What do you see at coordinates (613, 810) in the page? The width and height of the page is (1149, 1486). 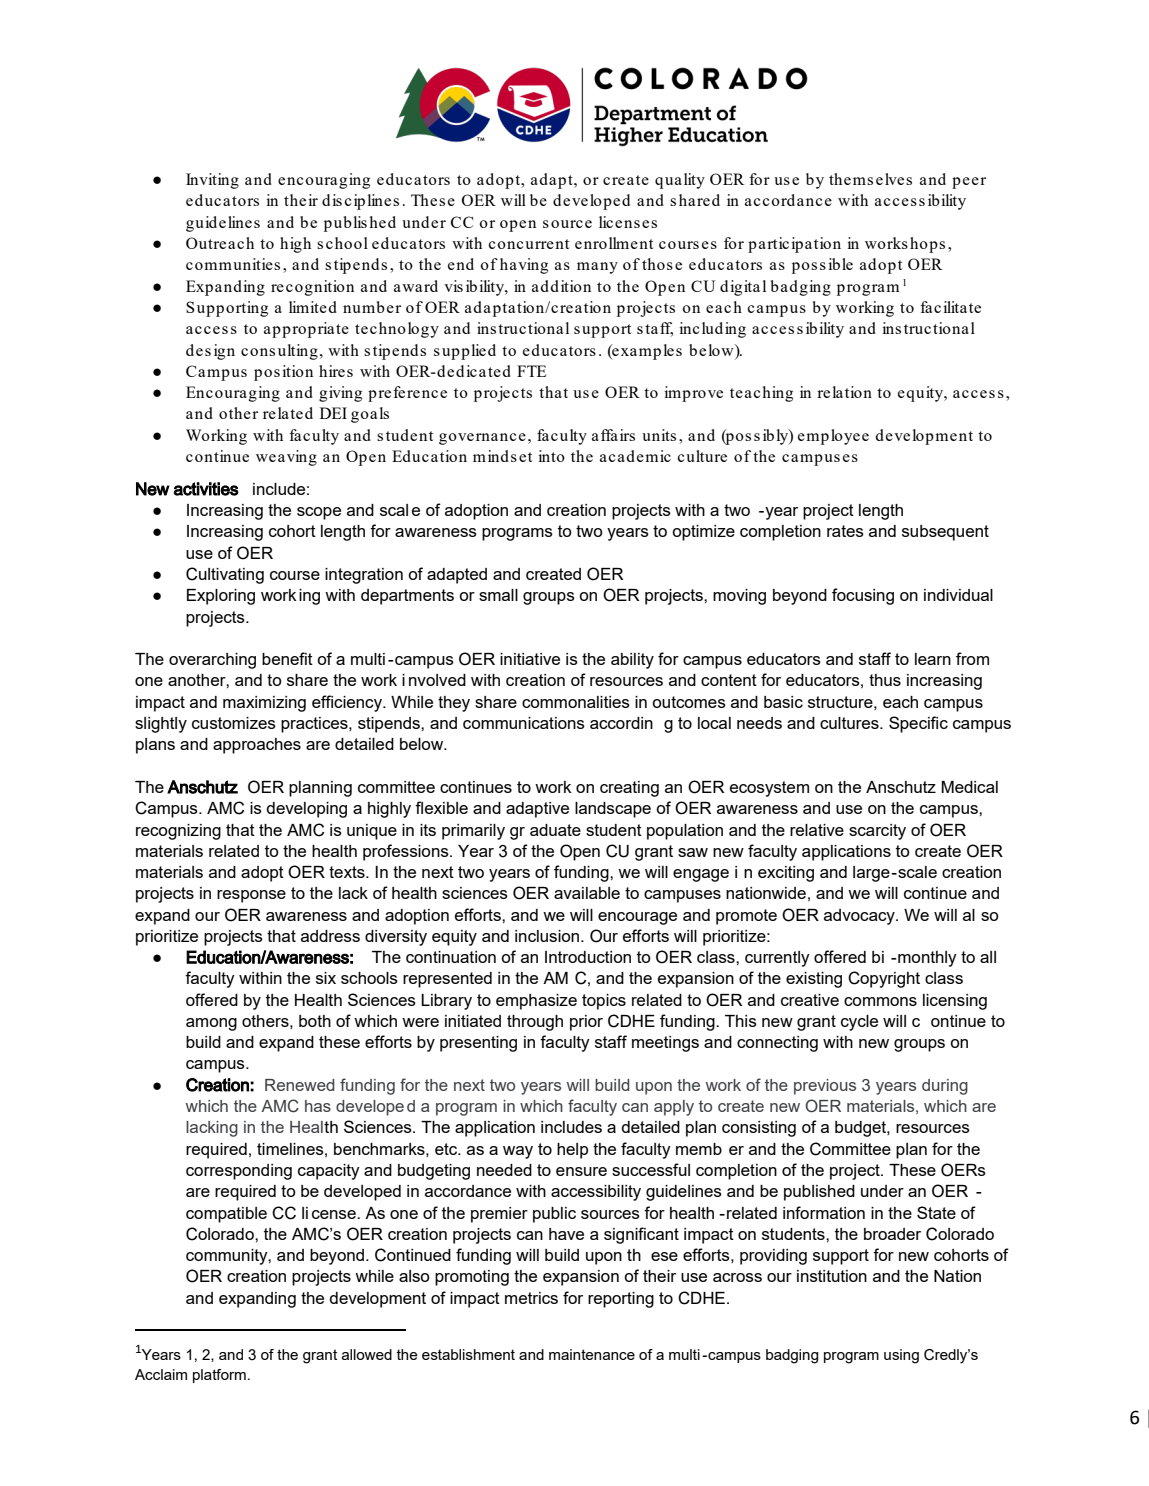 I see `landscape` at bounding box center [613, 810].
